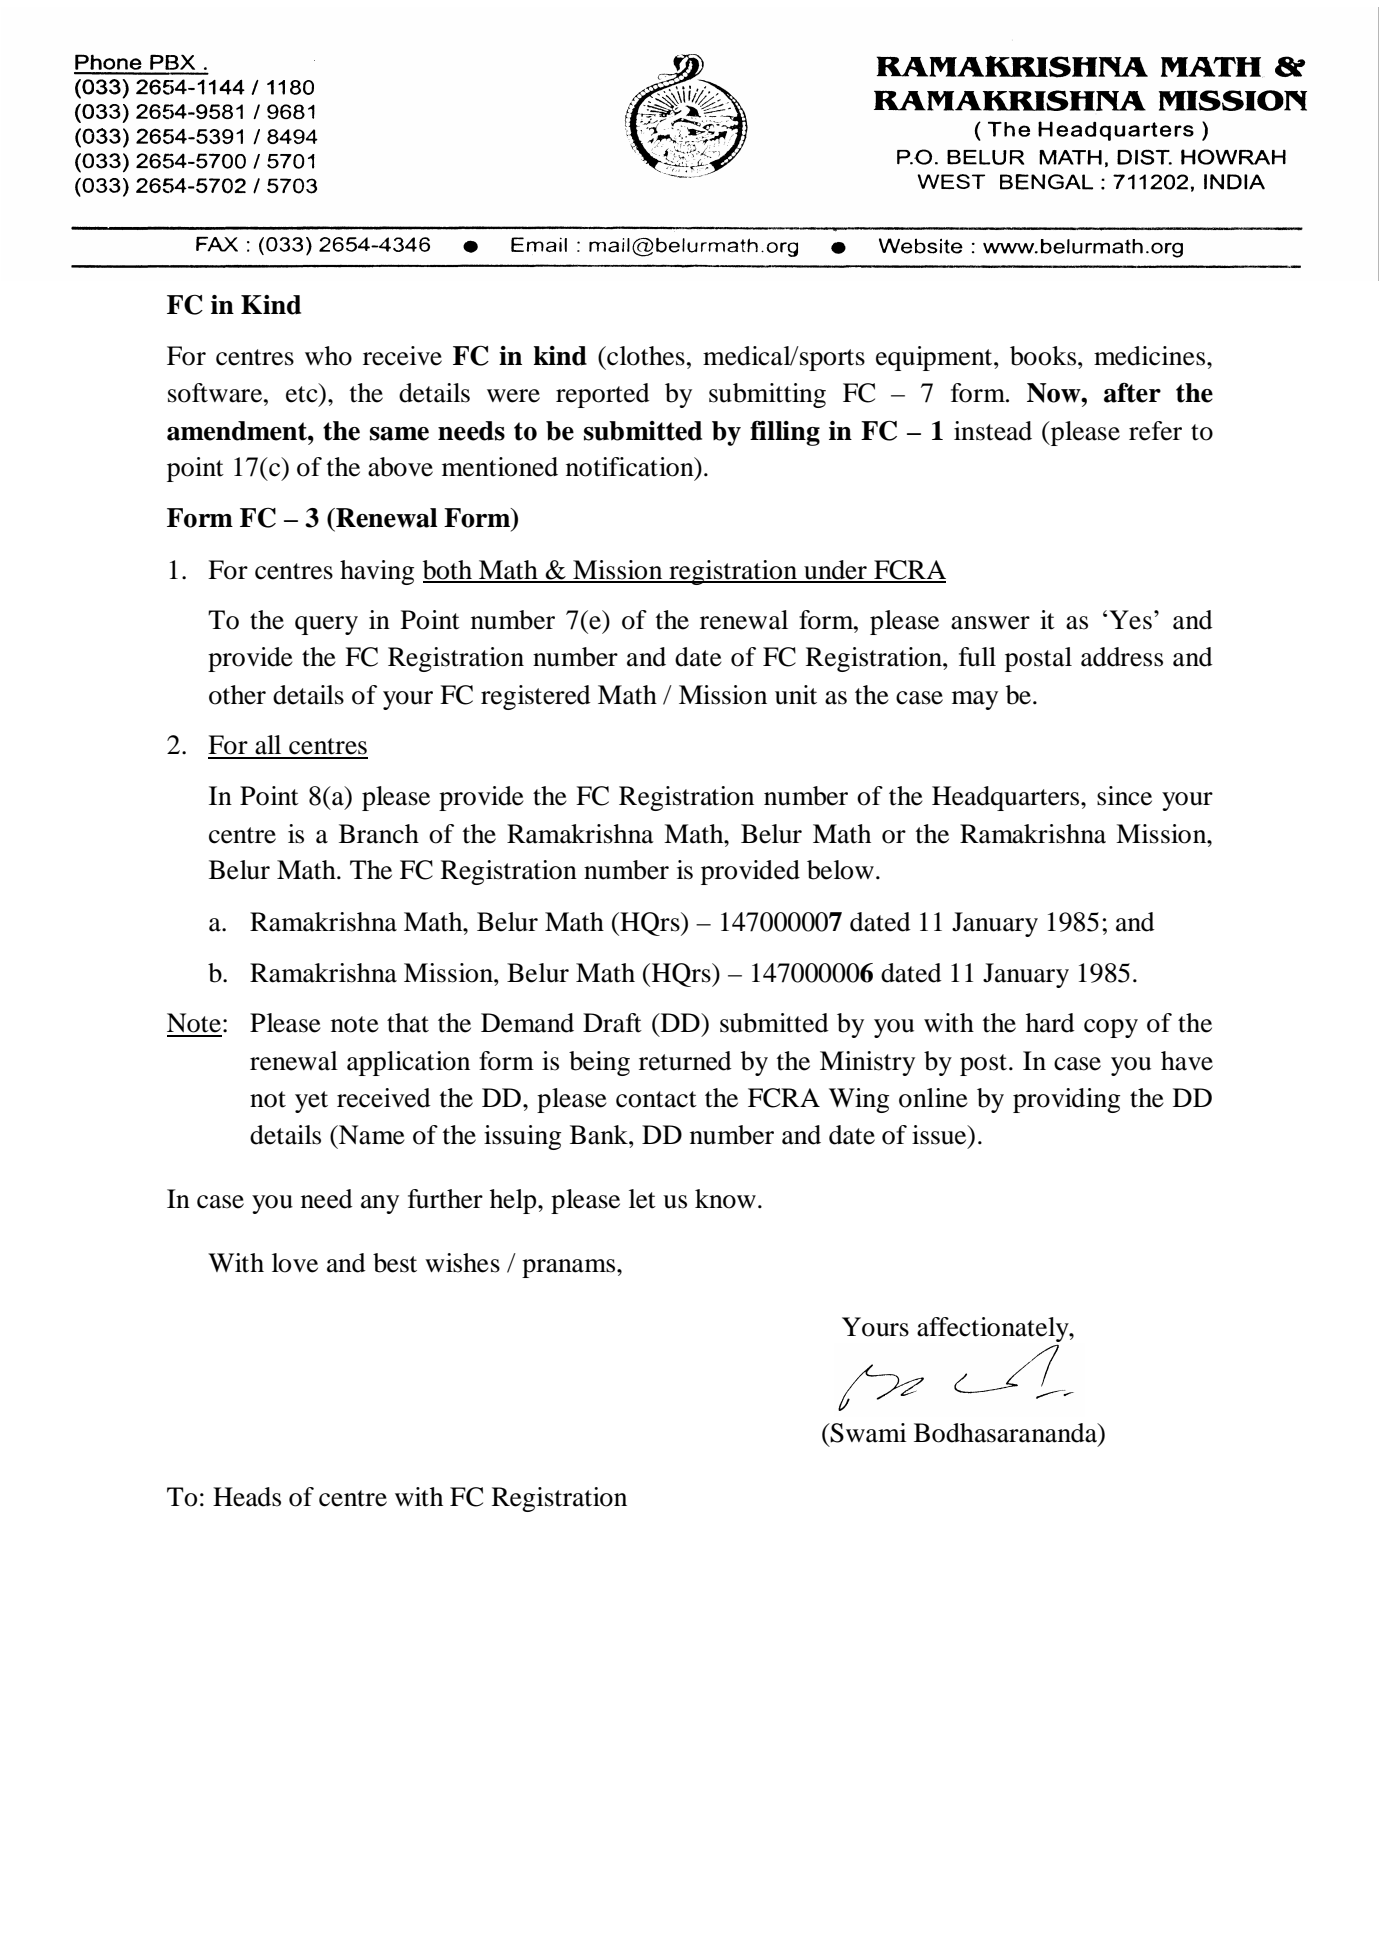  What do you see at coordinates (247, 1497) in the image?
I see `Heads` at bounding box center [247, 1497].
